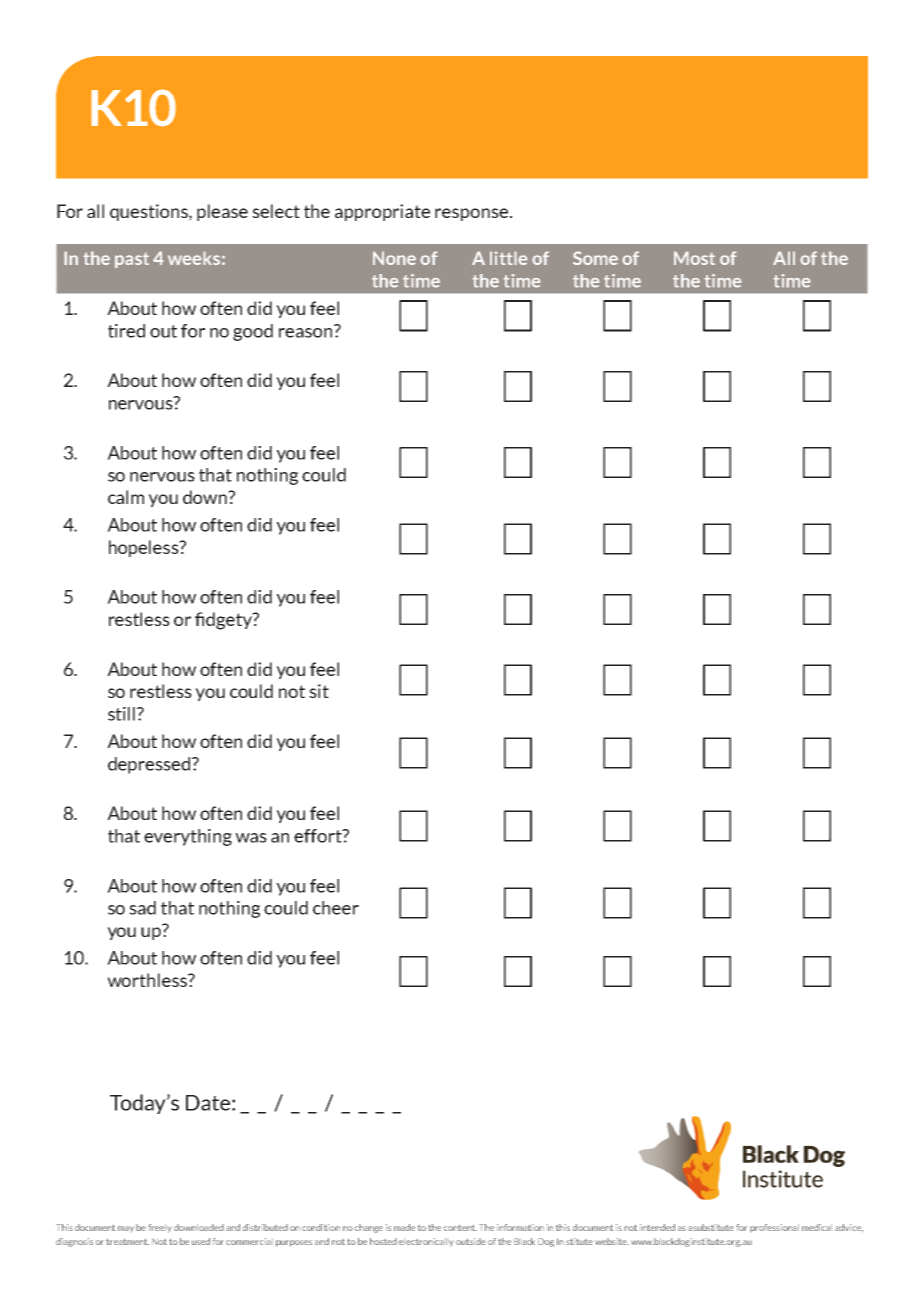 This document has height=1308, width=924. Describe the element at coordinates (142, 908) in the document. I see `sad` at that location.
